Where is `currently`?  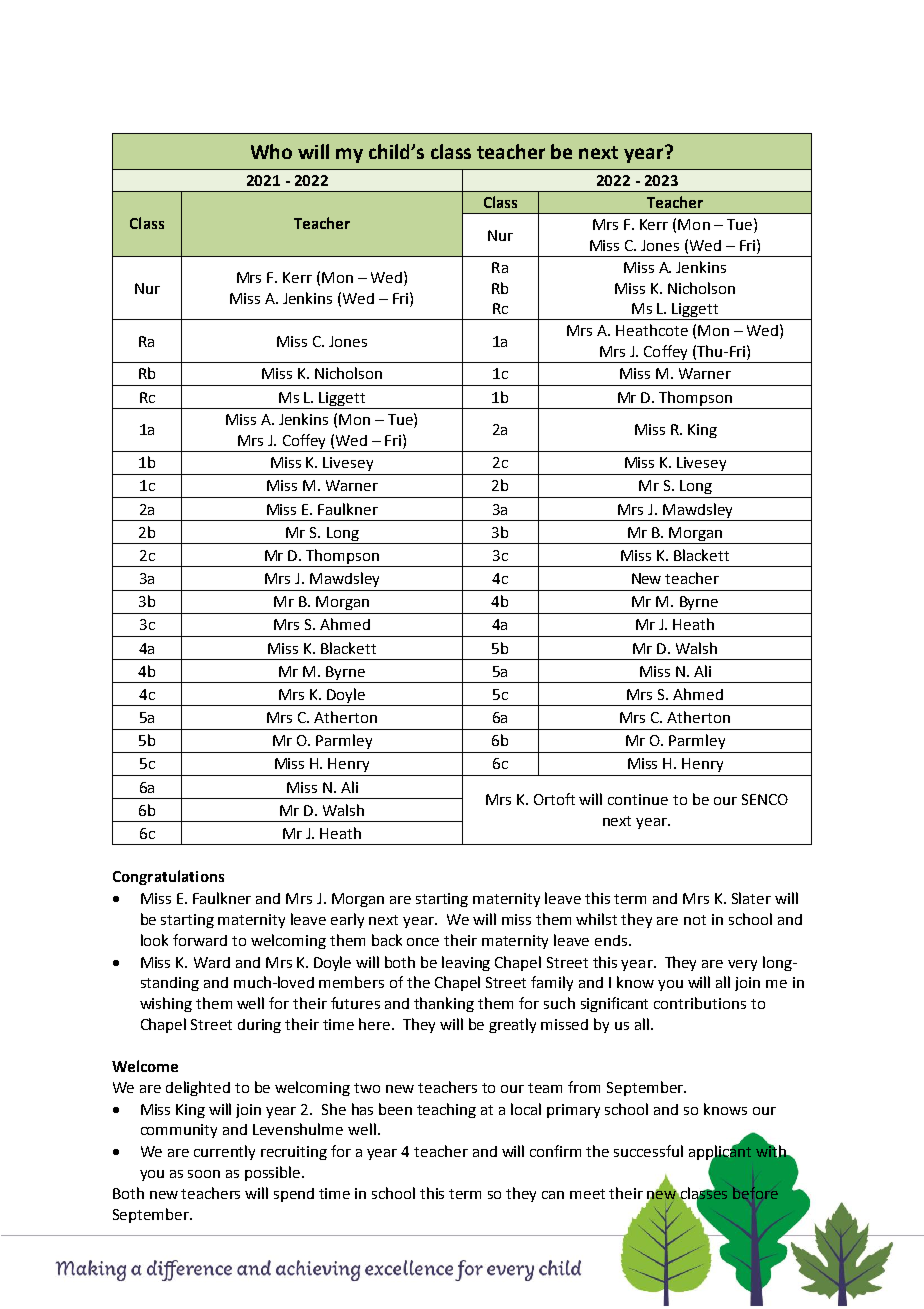 currently is located at coordinates (224, 1152).
